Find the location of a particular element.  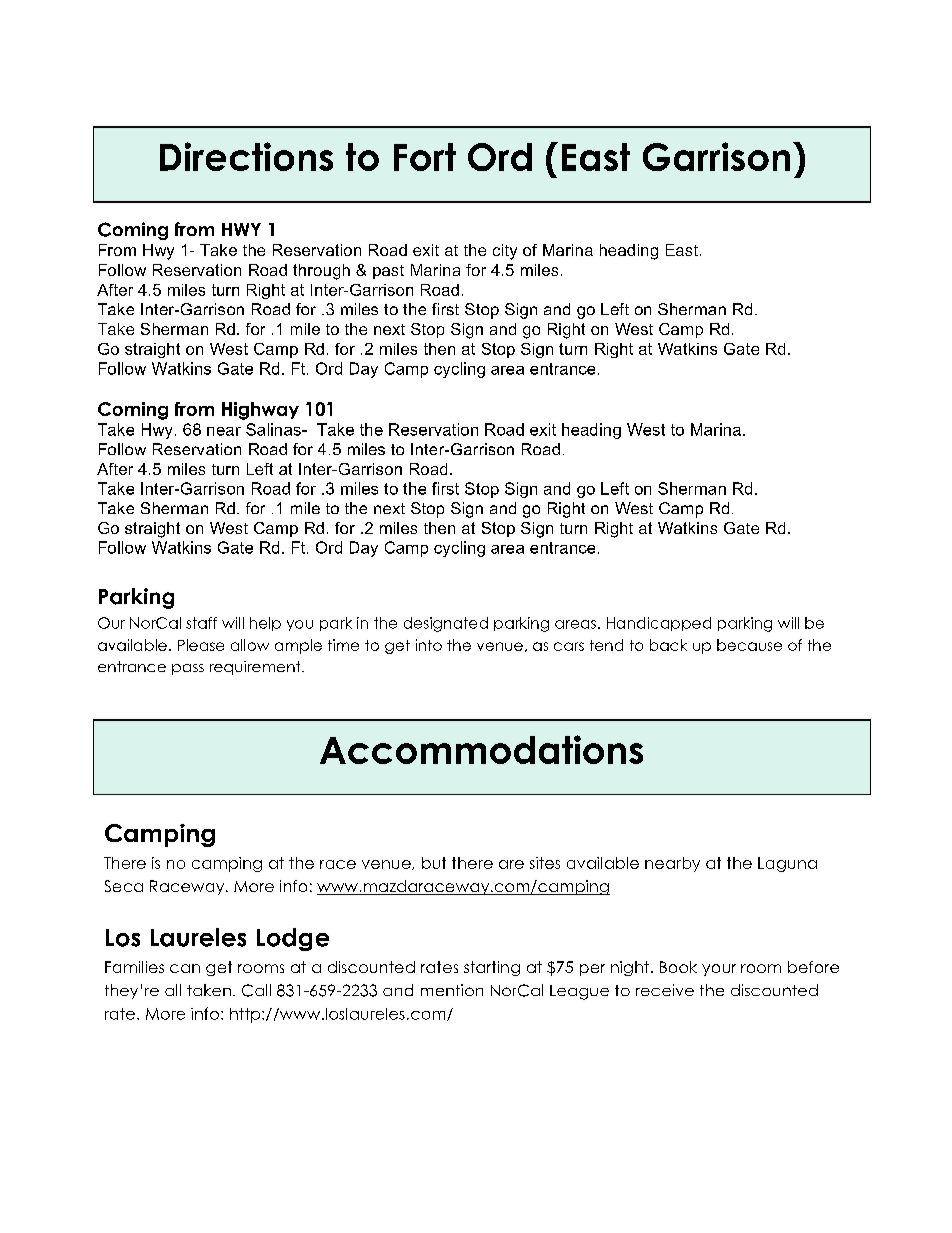

into is located at coordinates (429, 645).
